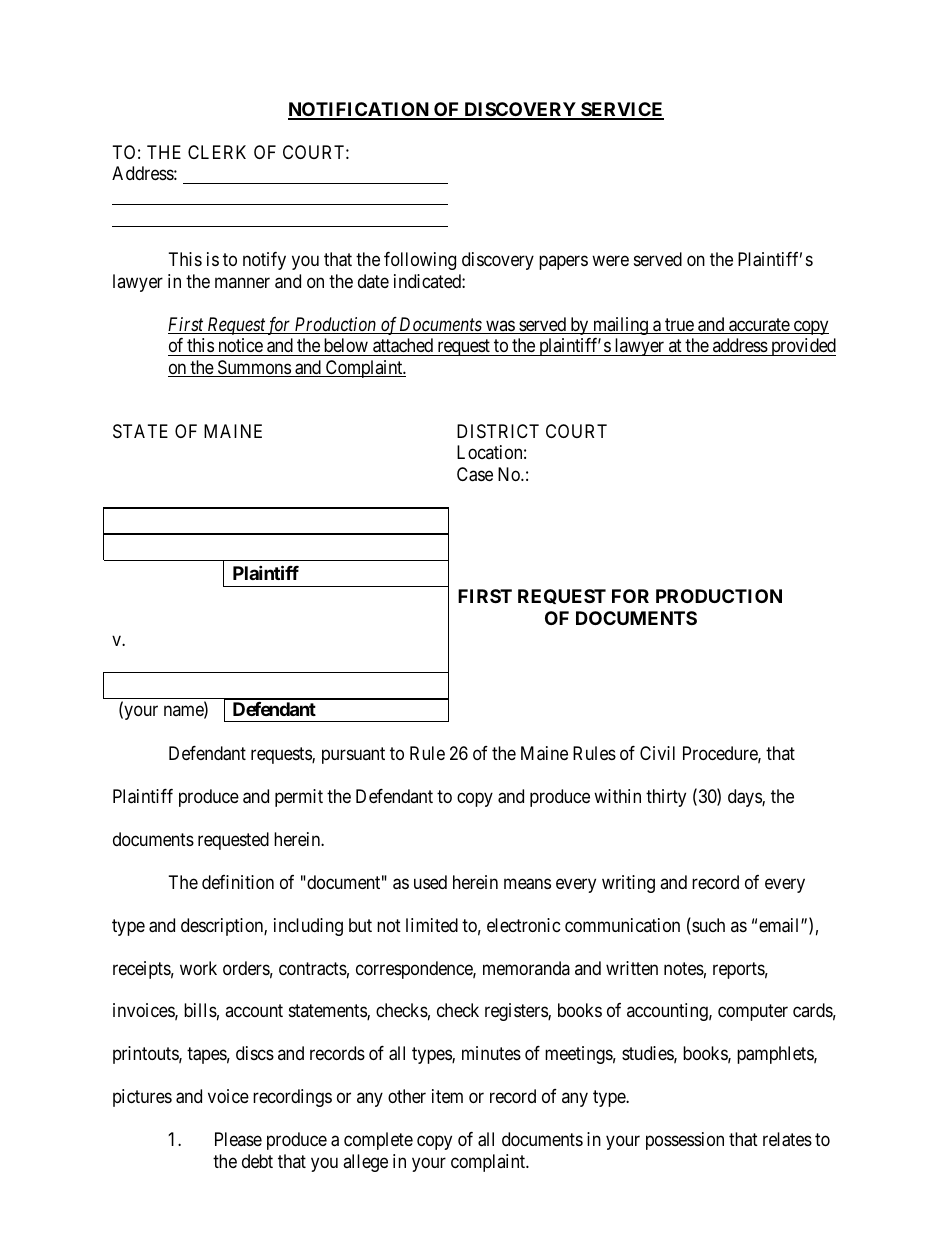 This page has width=952, height=1233. I want to click on NOTIFICATION, so click(359, 110).
